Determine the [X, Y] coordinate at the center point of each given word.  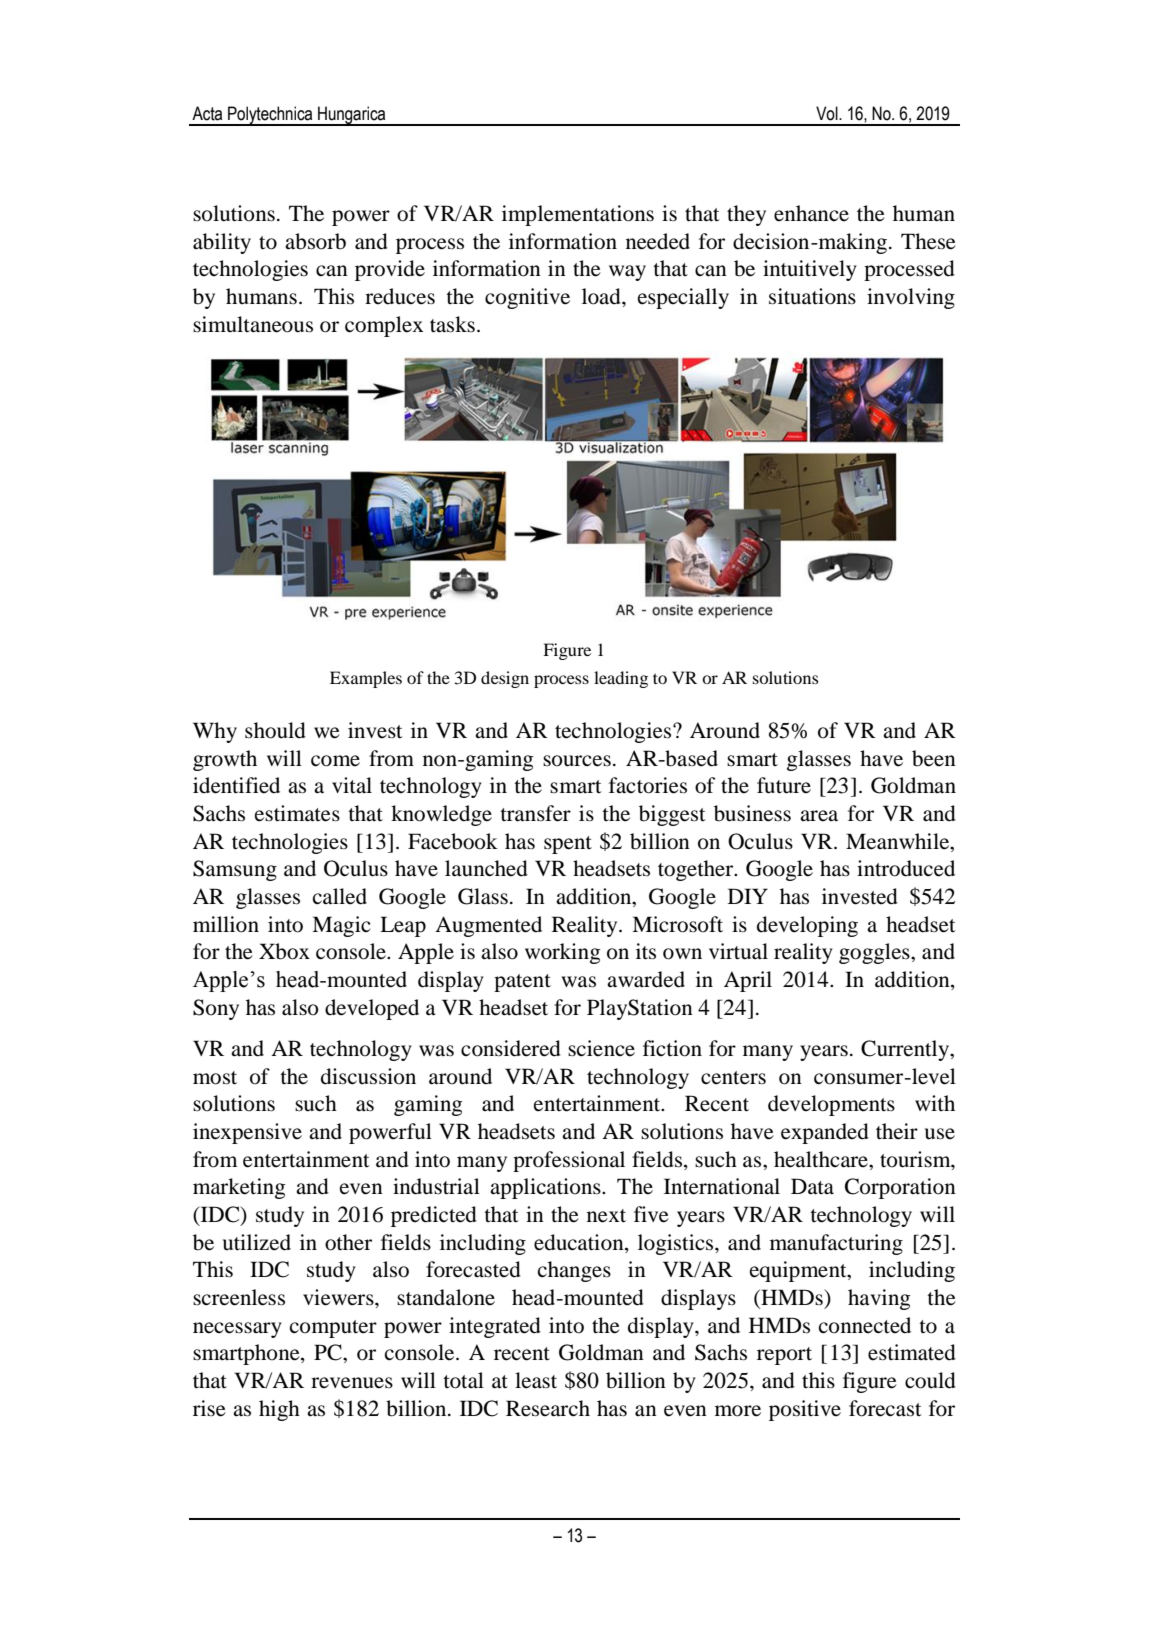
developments [831, 1105]
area [819, 816]
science [601, 1048]
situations [812, 296]
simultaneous [253, 324]
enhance [811, 213]
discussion [368, 1076]
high [279, 1410]
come [335, 761]
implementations [578, 215]
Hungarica [352, 116]
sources [577, 761]
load [602, 296]
